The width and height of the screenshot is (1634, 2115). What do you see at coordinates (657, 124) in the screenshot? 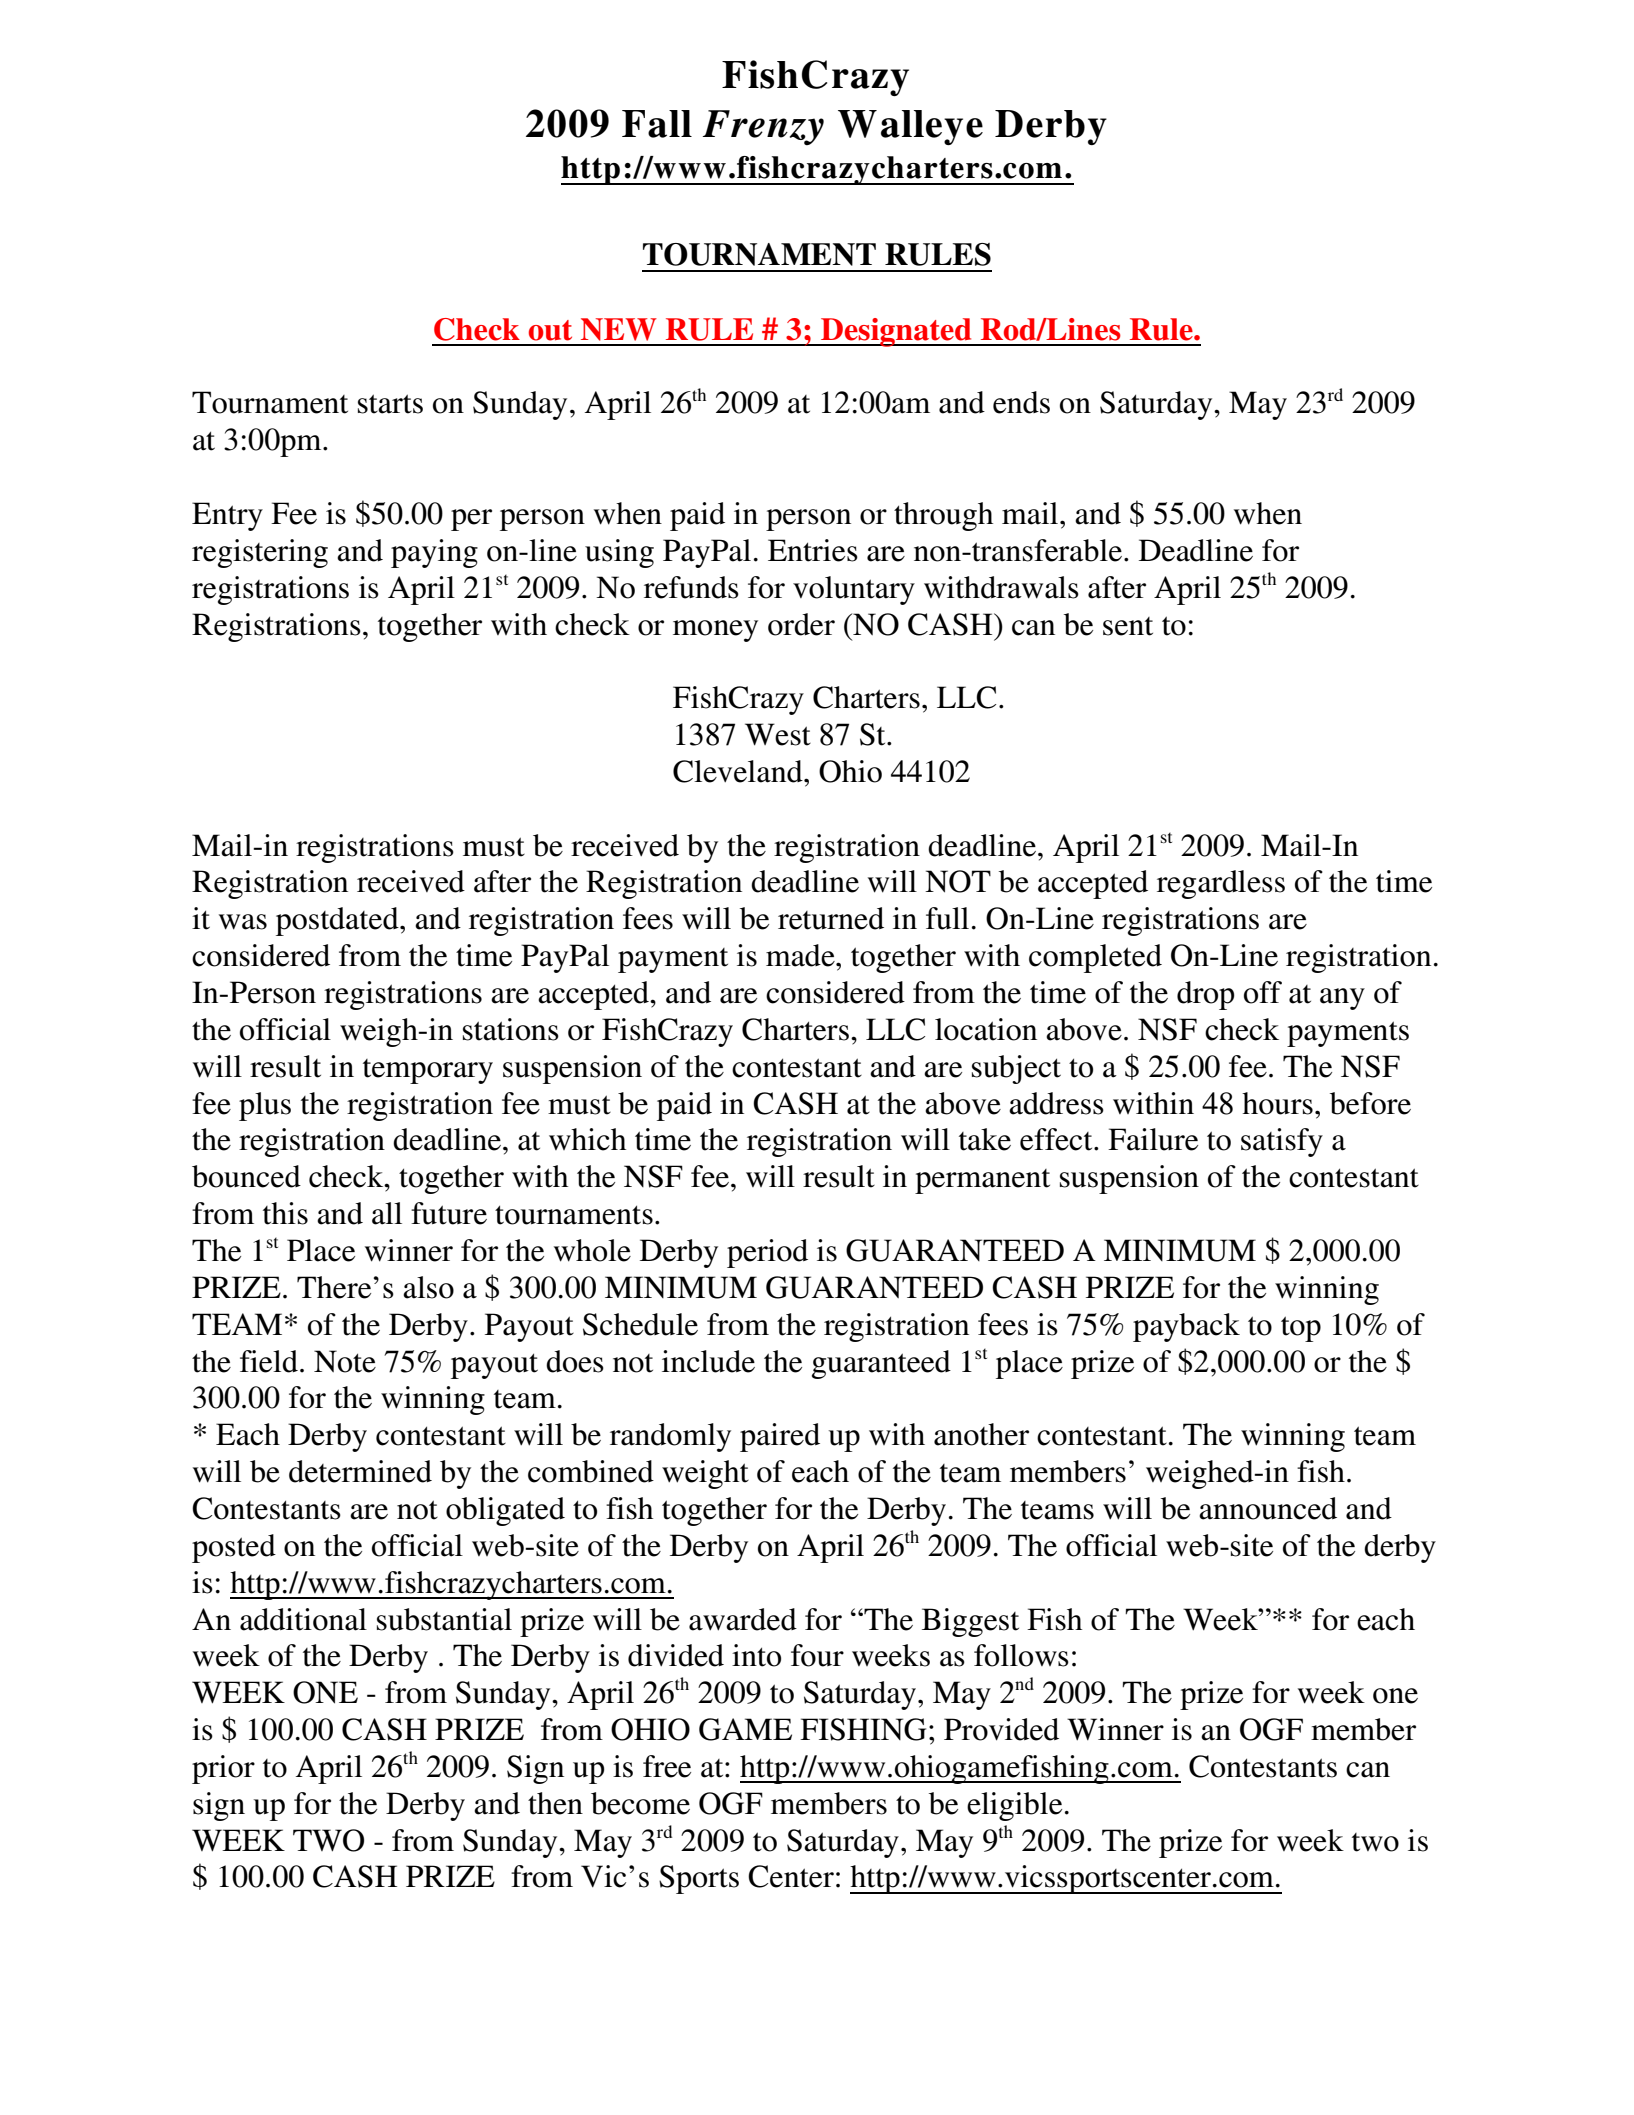
I see `Fall` at bounding box center [657, 124].
